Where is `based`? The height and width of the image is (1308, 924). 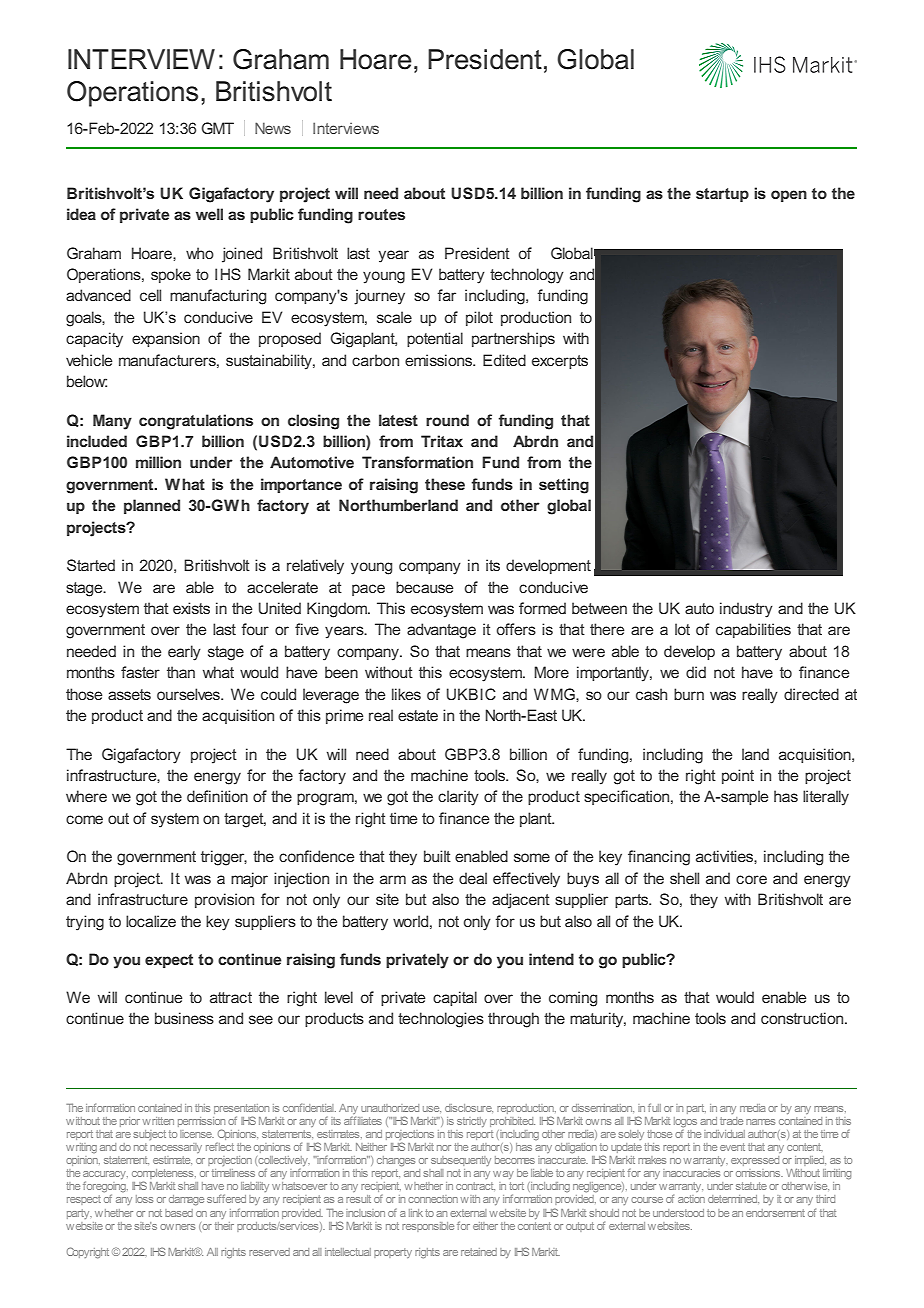
based is located at coordinates (179, 1213).
